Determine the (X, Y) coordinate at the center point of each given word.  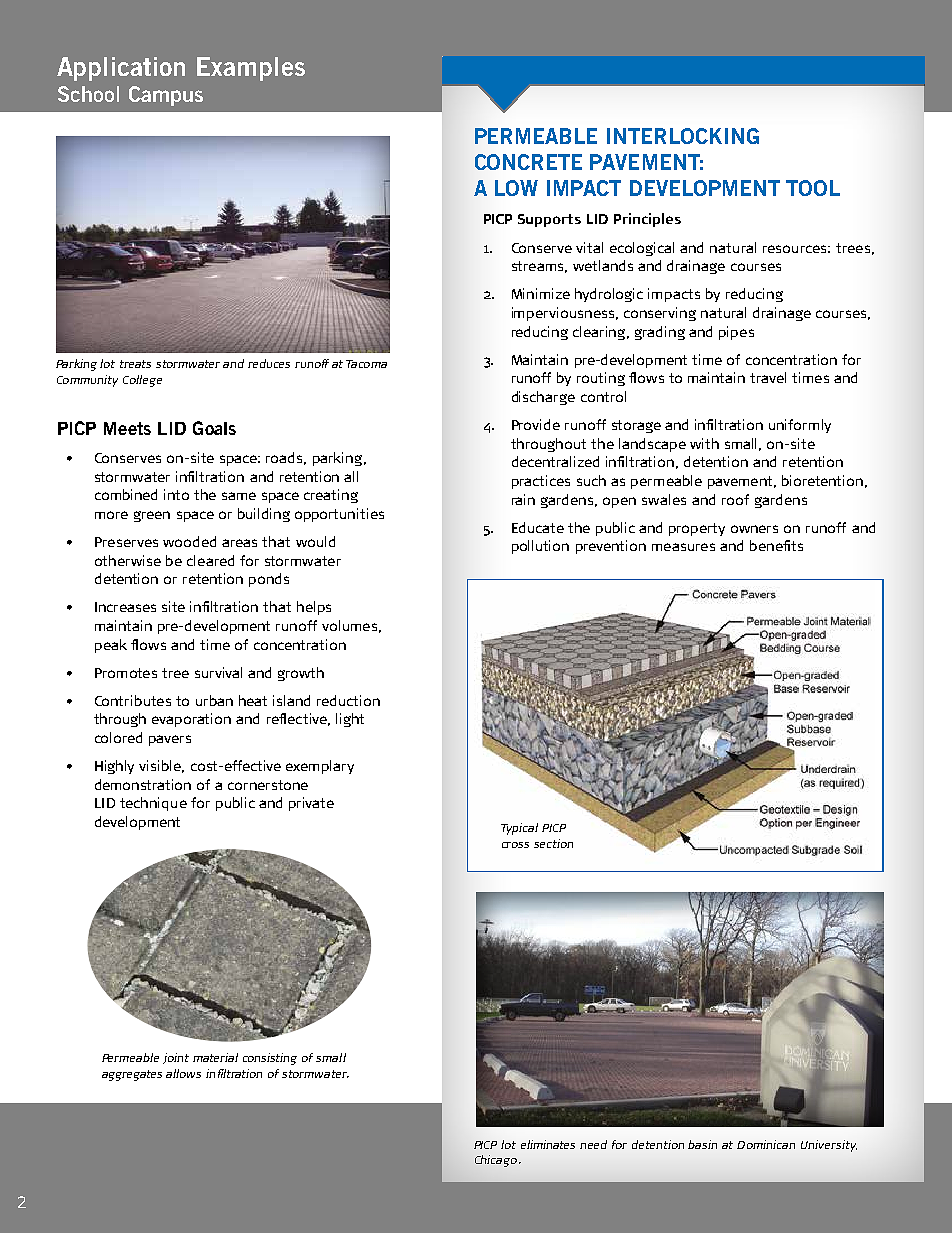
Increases (125, 607)
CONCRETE (528, 162)
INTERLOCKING (683, 136)
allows (183, 1073)
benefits (776, 545)
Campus (166, 96)
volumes (349, 625)
